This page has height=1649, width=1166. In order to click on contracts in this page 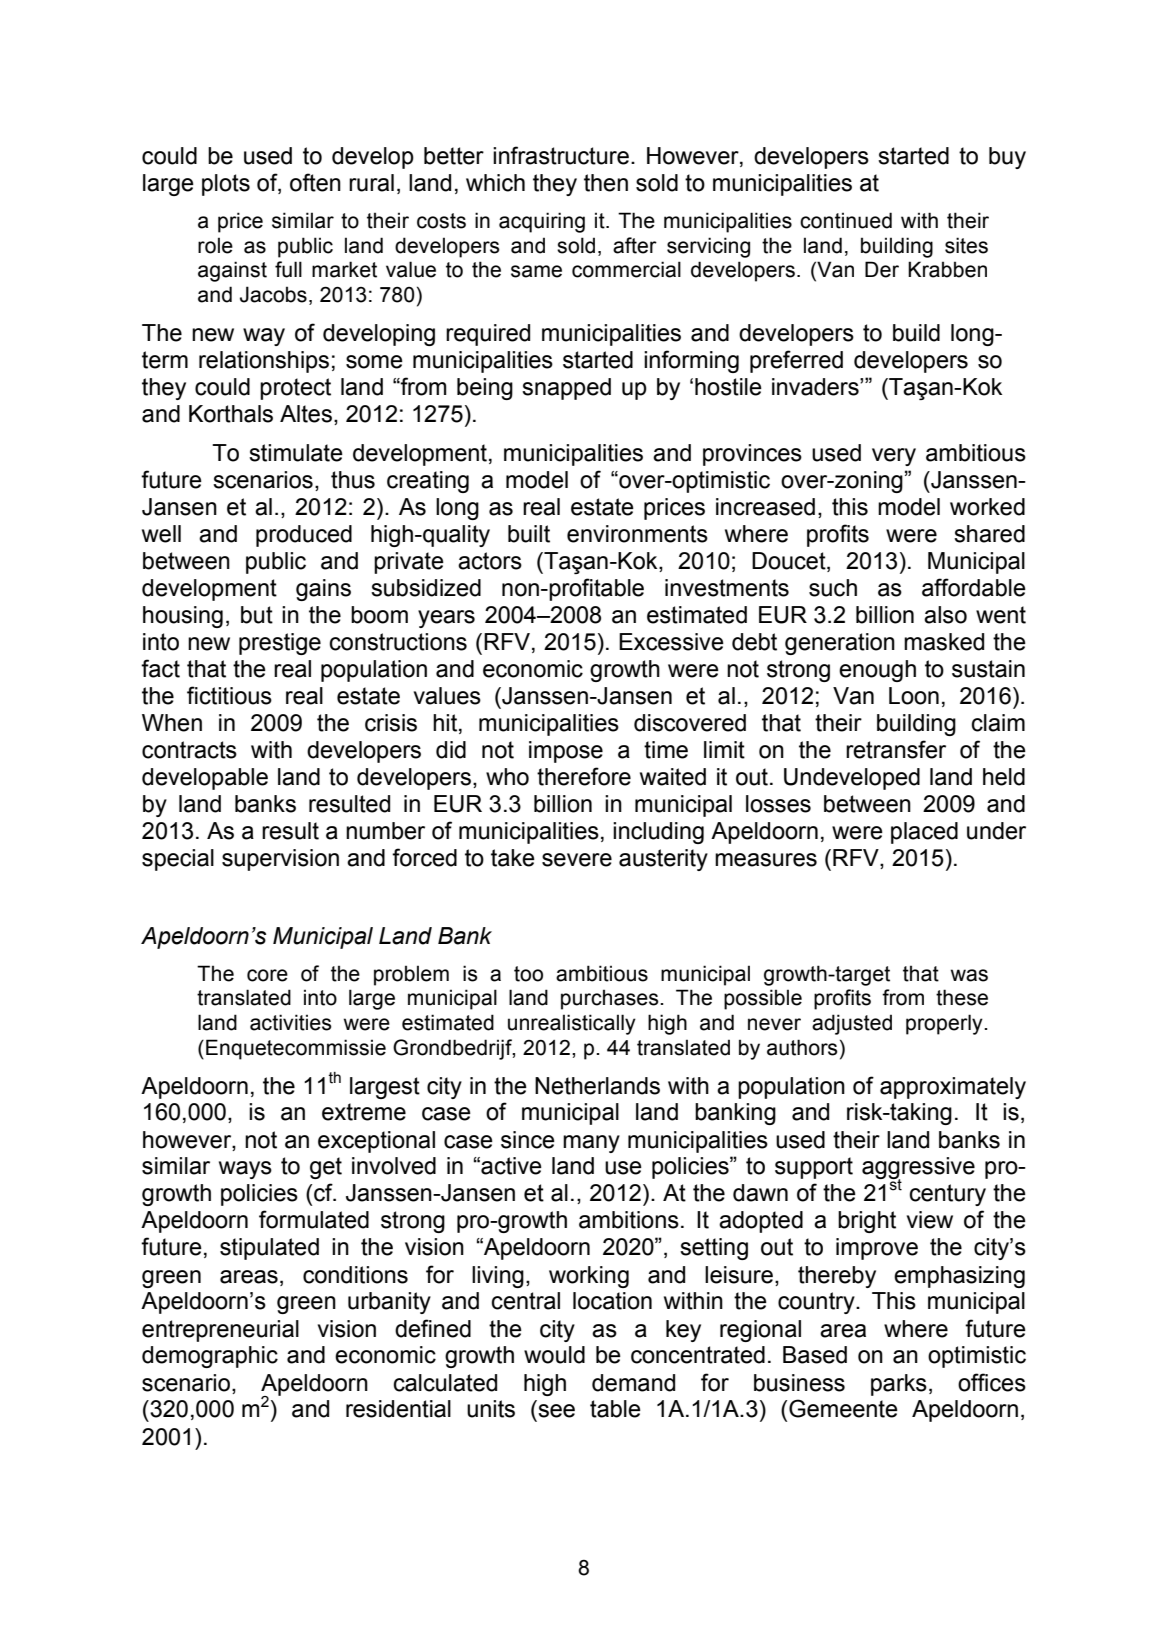, I will do `click(189, 750)`.
